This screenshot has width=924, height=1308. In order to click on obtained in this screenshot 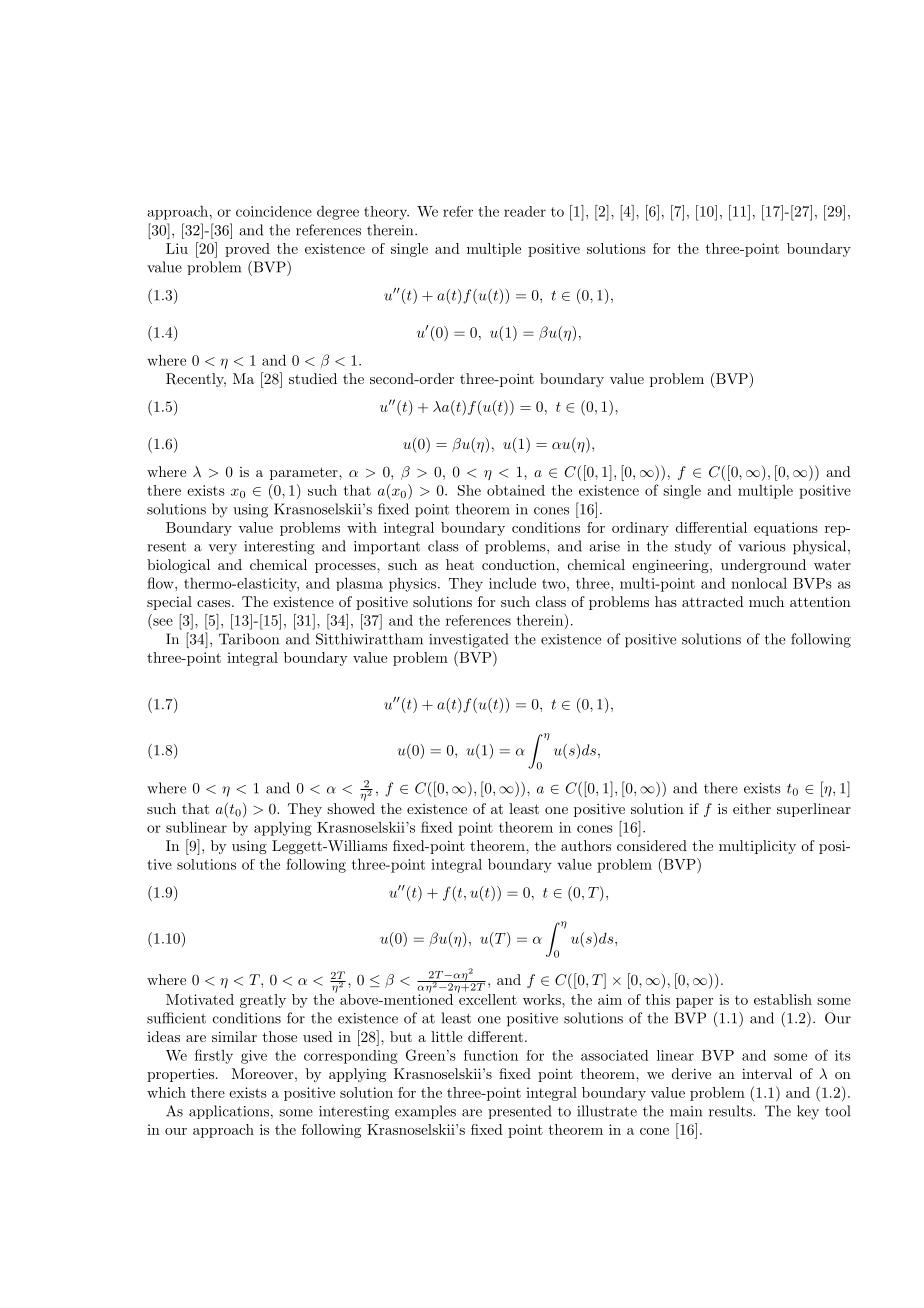, I will do `click(516, 490)`.
